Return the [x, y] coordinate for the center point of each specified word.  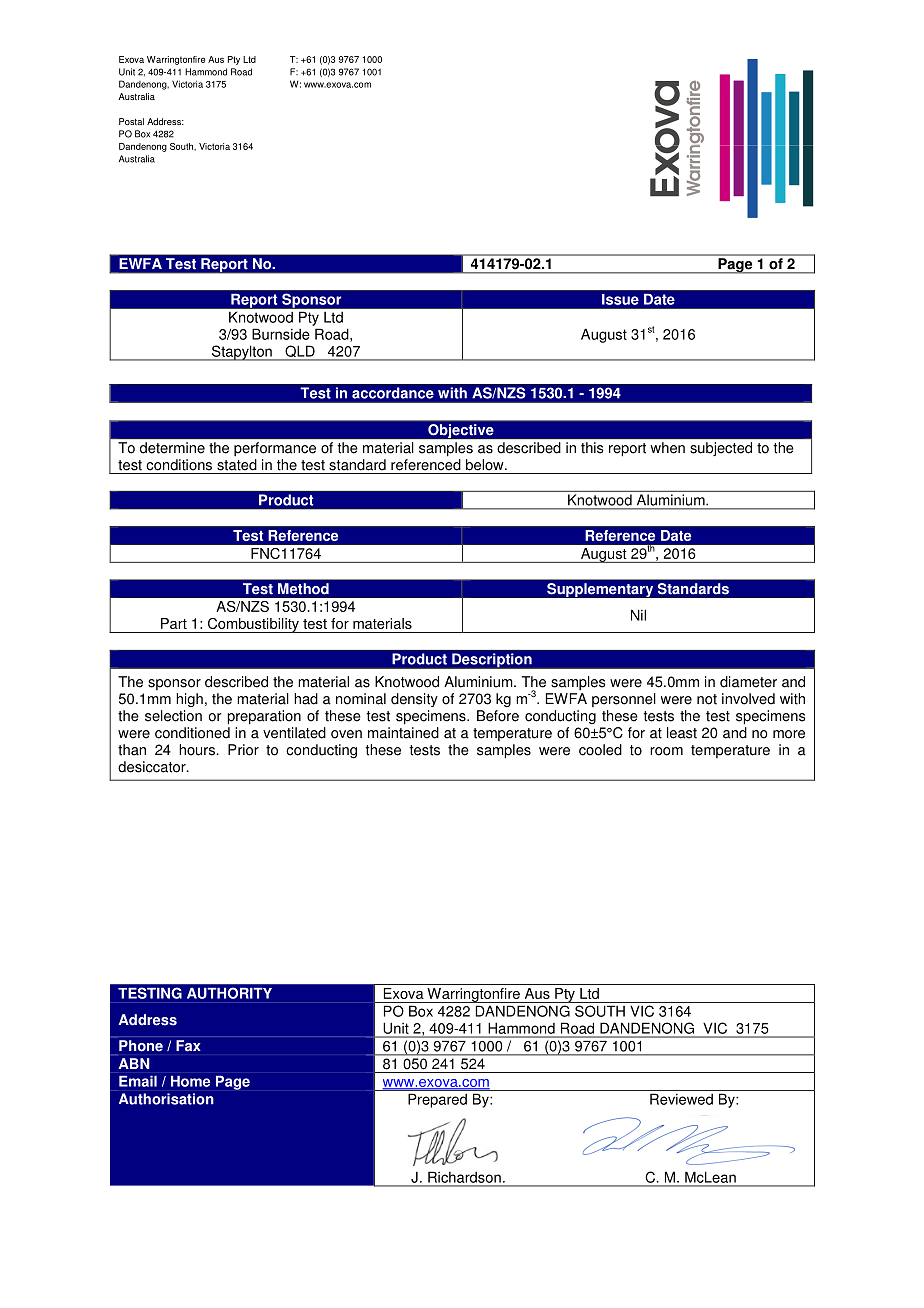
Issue [620, 299]
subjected [721, 449]
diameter [748, 682]
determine [172, 447]
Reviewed [681, 1099]
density [414, 700]
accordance [393, 393]
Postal [131, 121]
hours [198, 750]
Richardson [464, 1177]
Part [174, 623]
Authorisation [166, 1099]
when [668, 448]
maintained [403, 733]
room [666, 751]
